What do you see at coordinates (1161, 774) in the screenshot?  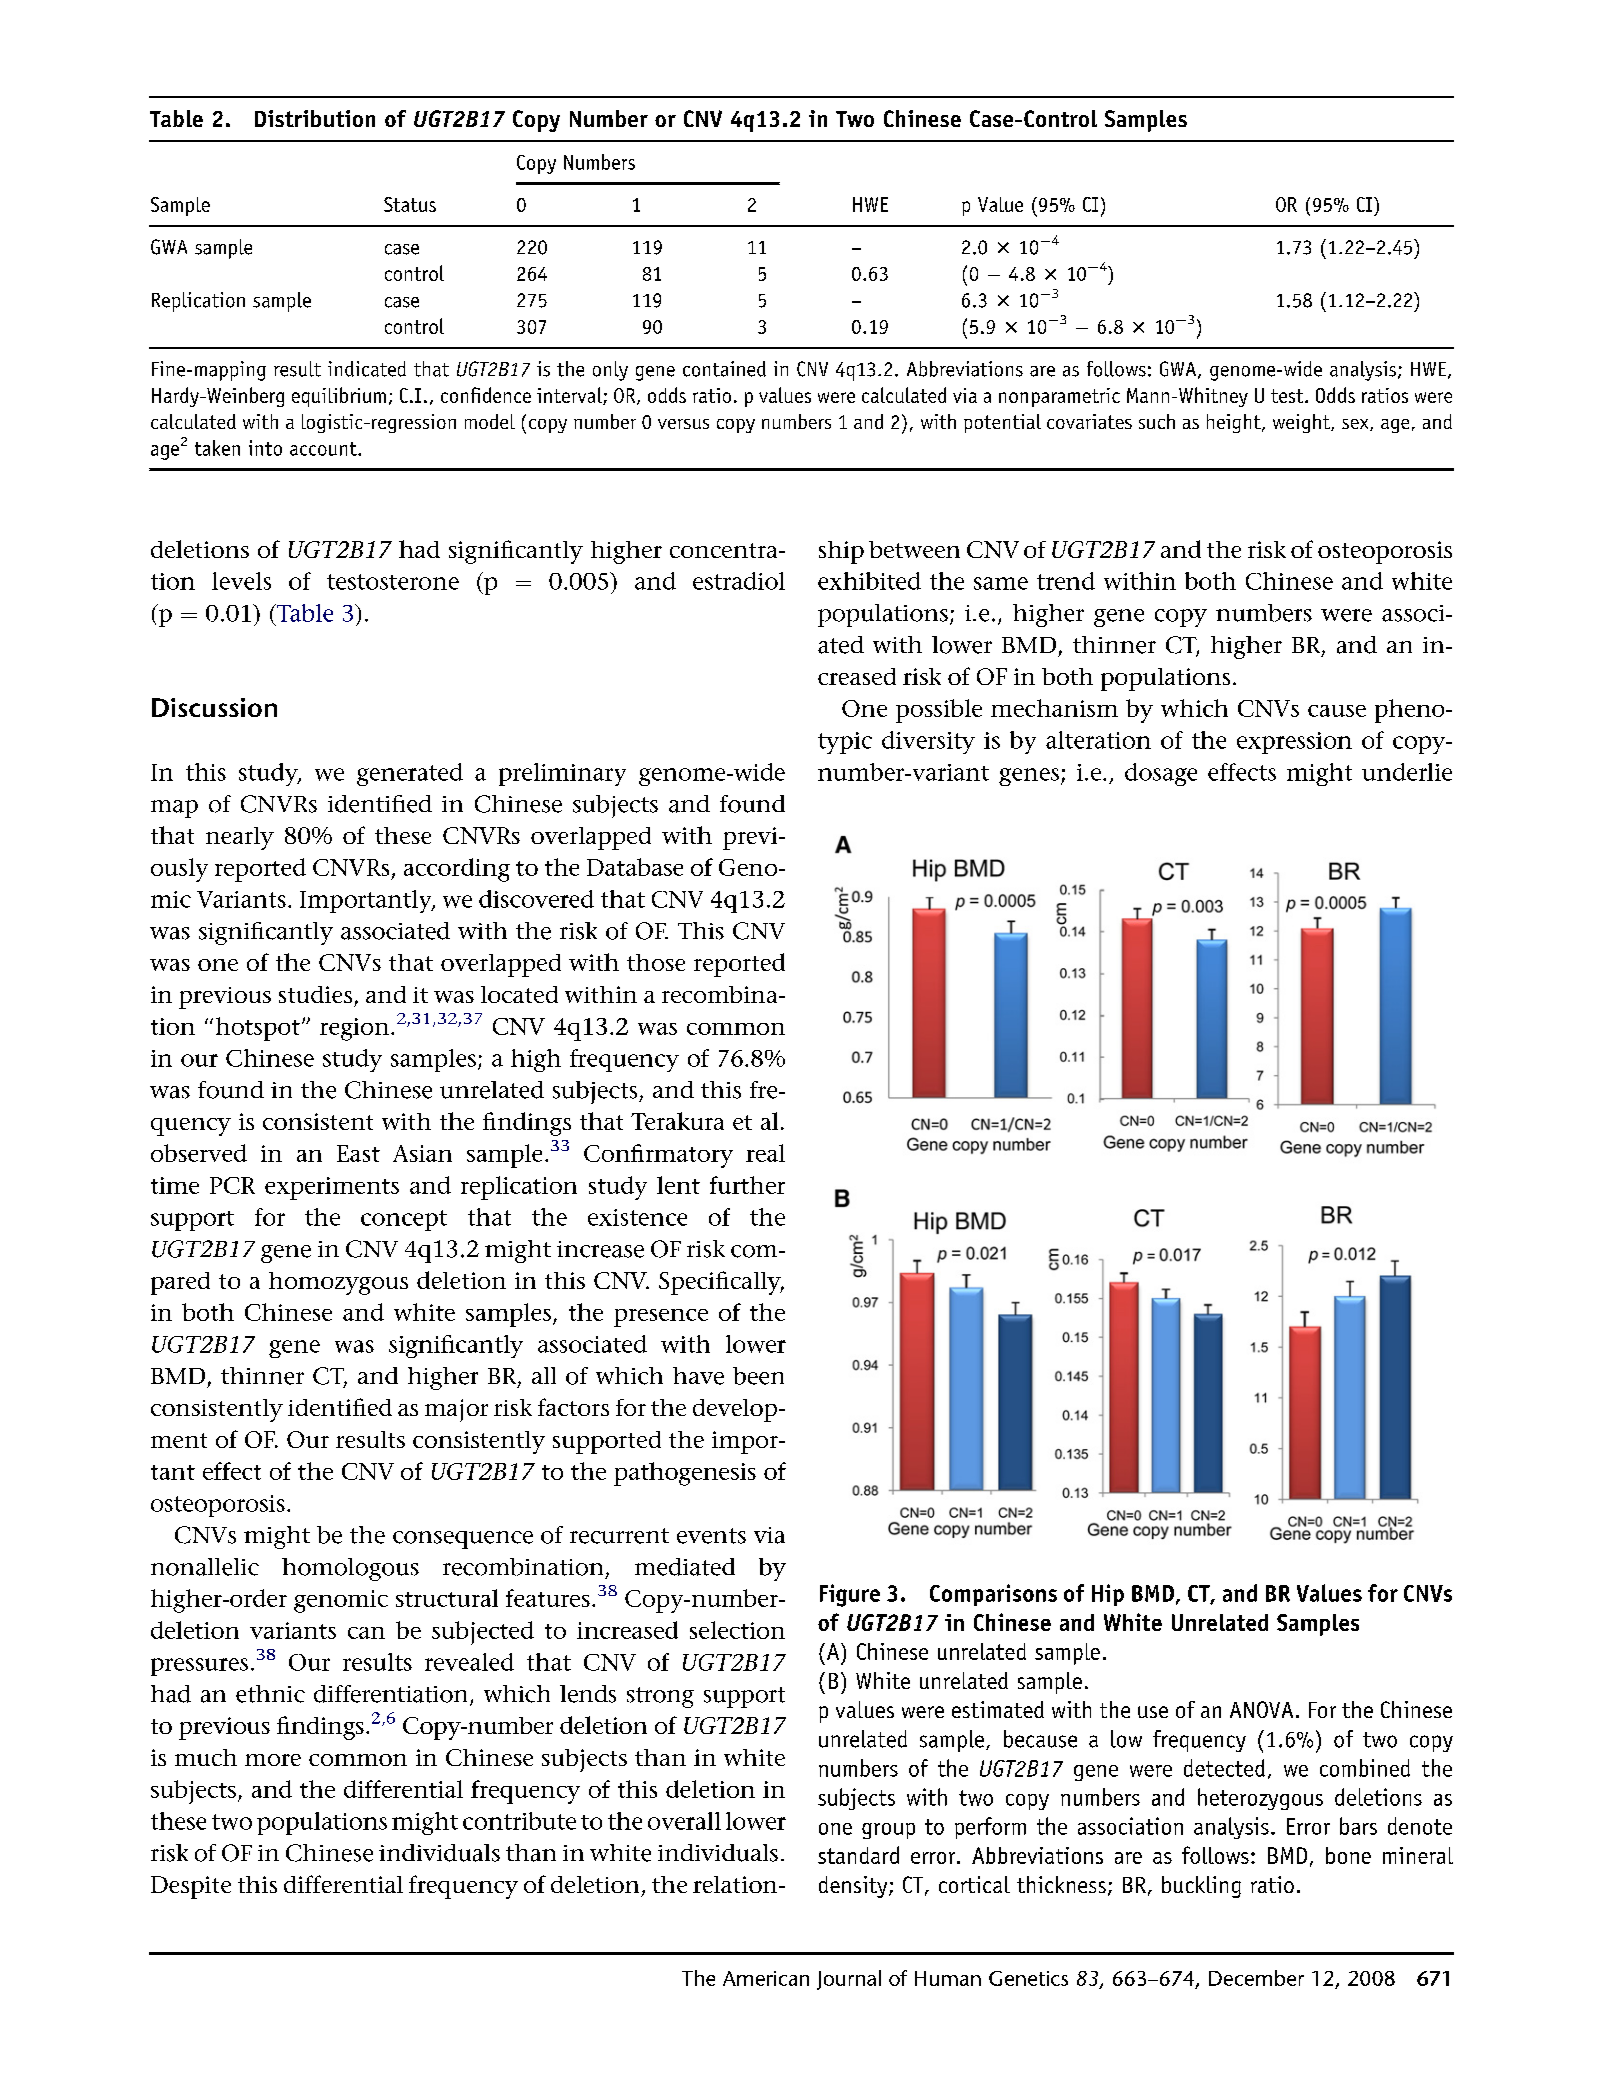 I see `dosage` at bounding box center [1161, 774].
